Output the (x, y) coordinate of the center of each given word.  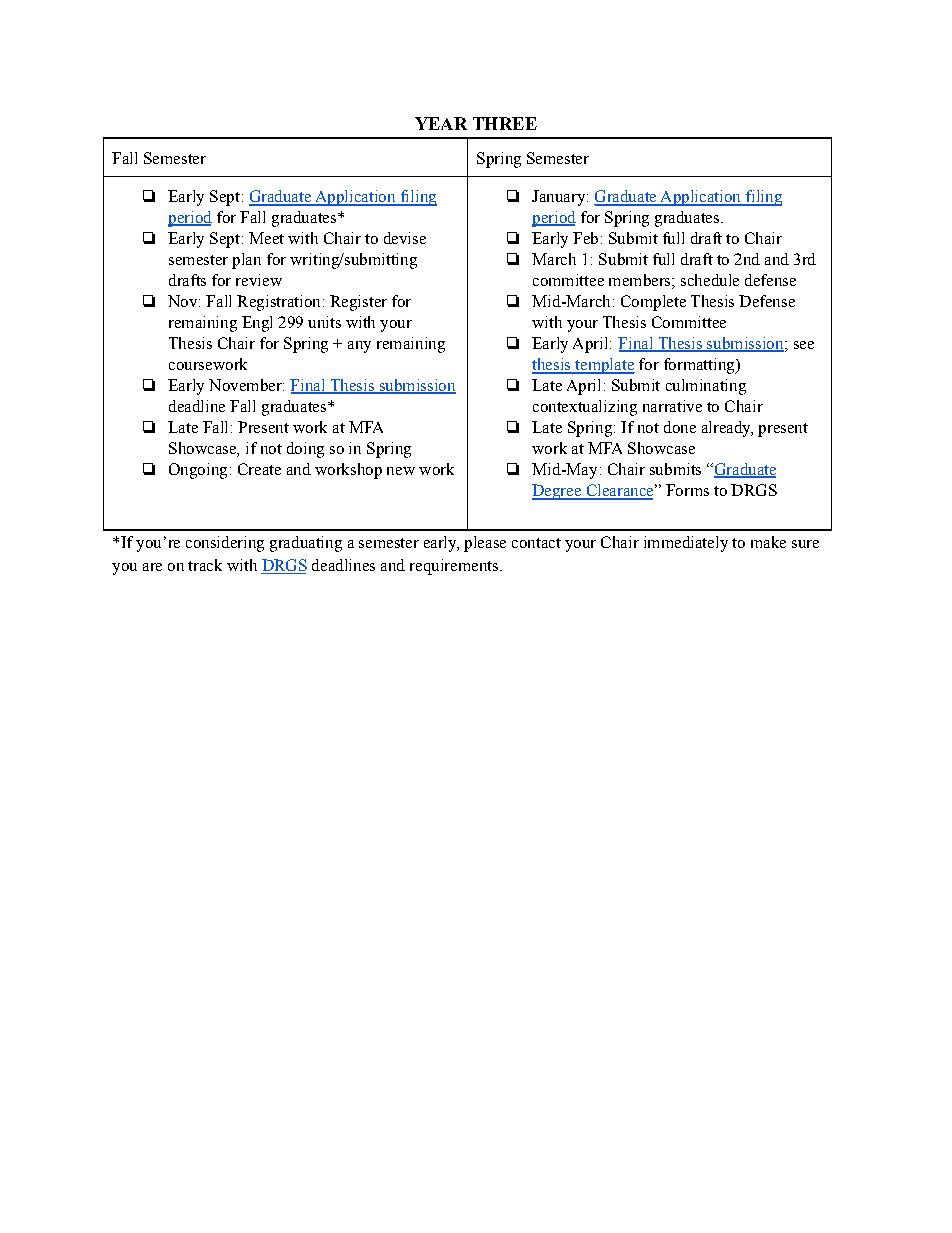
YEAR (441, 123)
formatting (700, 366)
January (560, 198)
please (485, 544)
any (359, 347)
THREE (505, 123)
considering (225, 544)
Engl (257, 324)
